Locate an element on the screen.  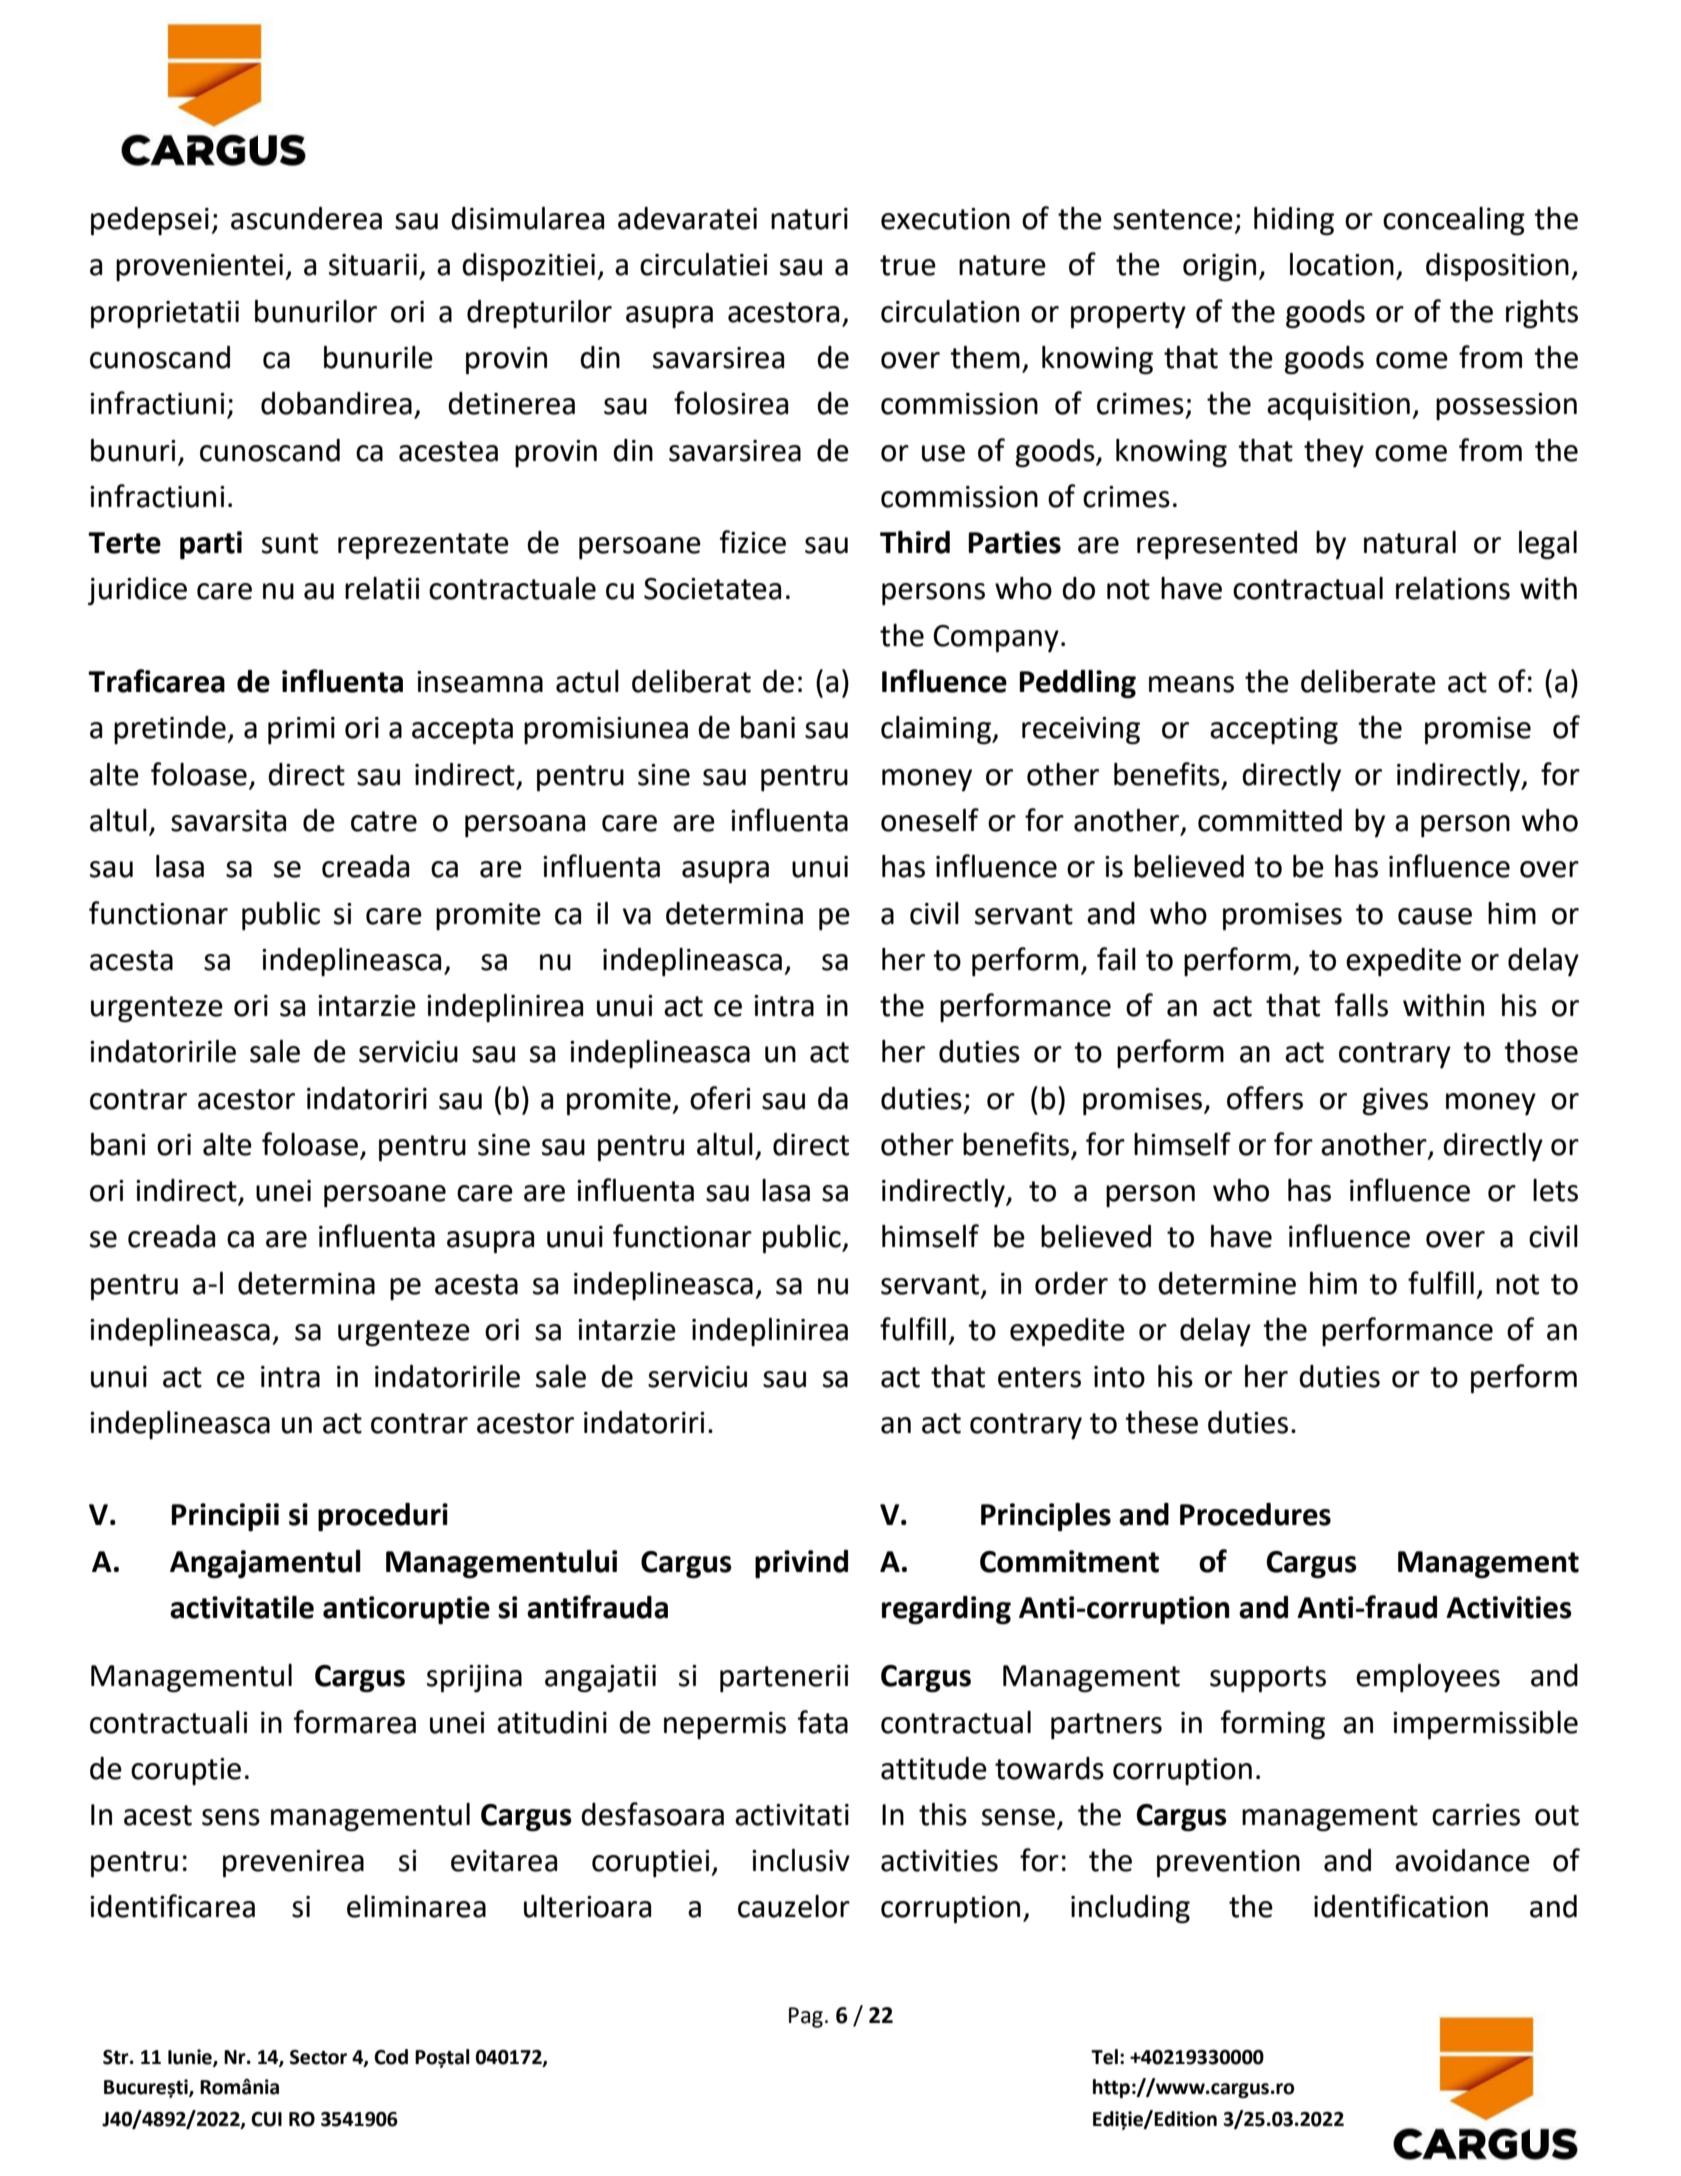
identification is located at coordinates (1401, 1906).
